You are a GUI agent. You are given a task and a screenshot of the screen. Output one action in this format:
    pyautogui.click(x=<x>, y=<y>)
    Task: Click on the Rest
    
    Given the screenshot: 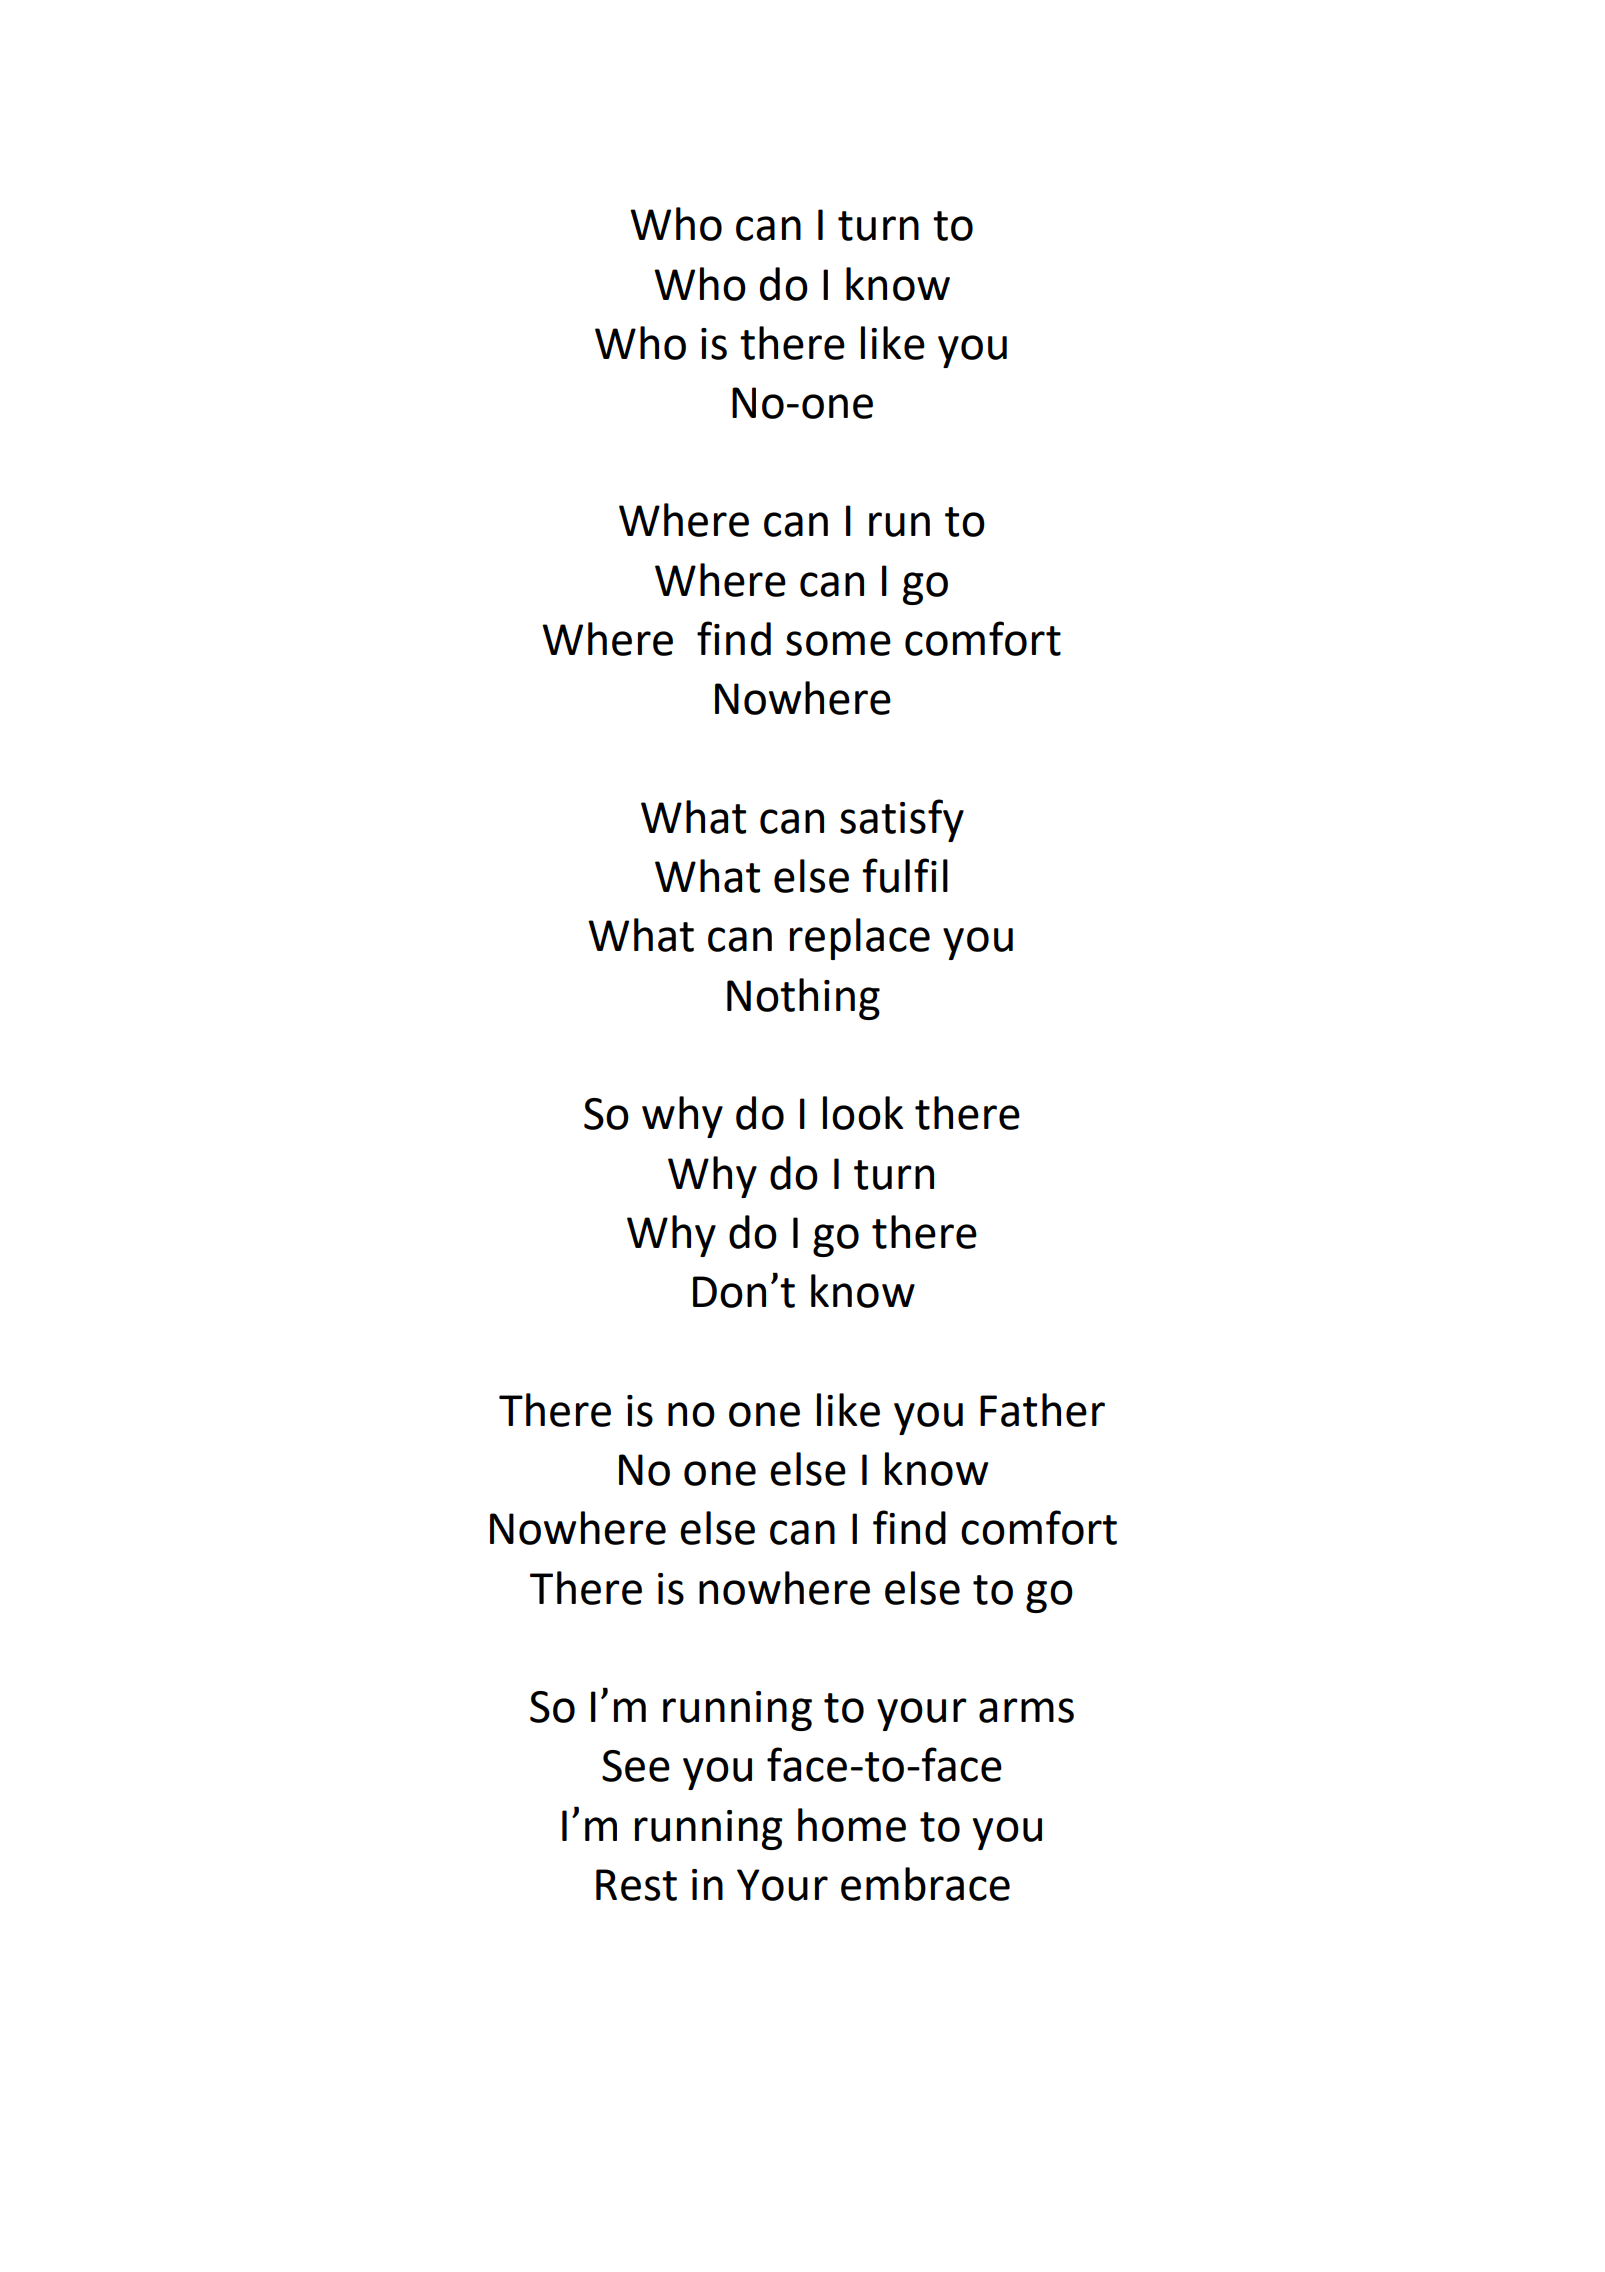 What is the action you would take?
    pyautogui.click(x=636, y=1885)
